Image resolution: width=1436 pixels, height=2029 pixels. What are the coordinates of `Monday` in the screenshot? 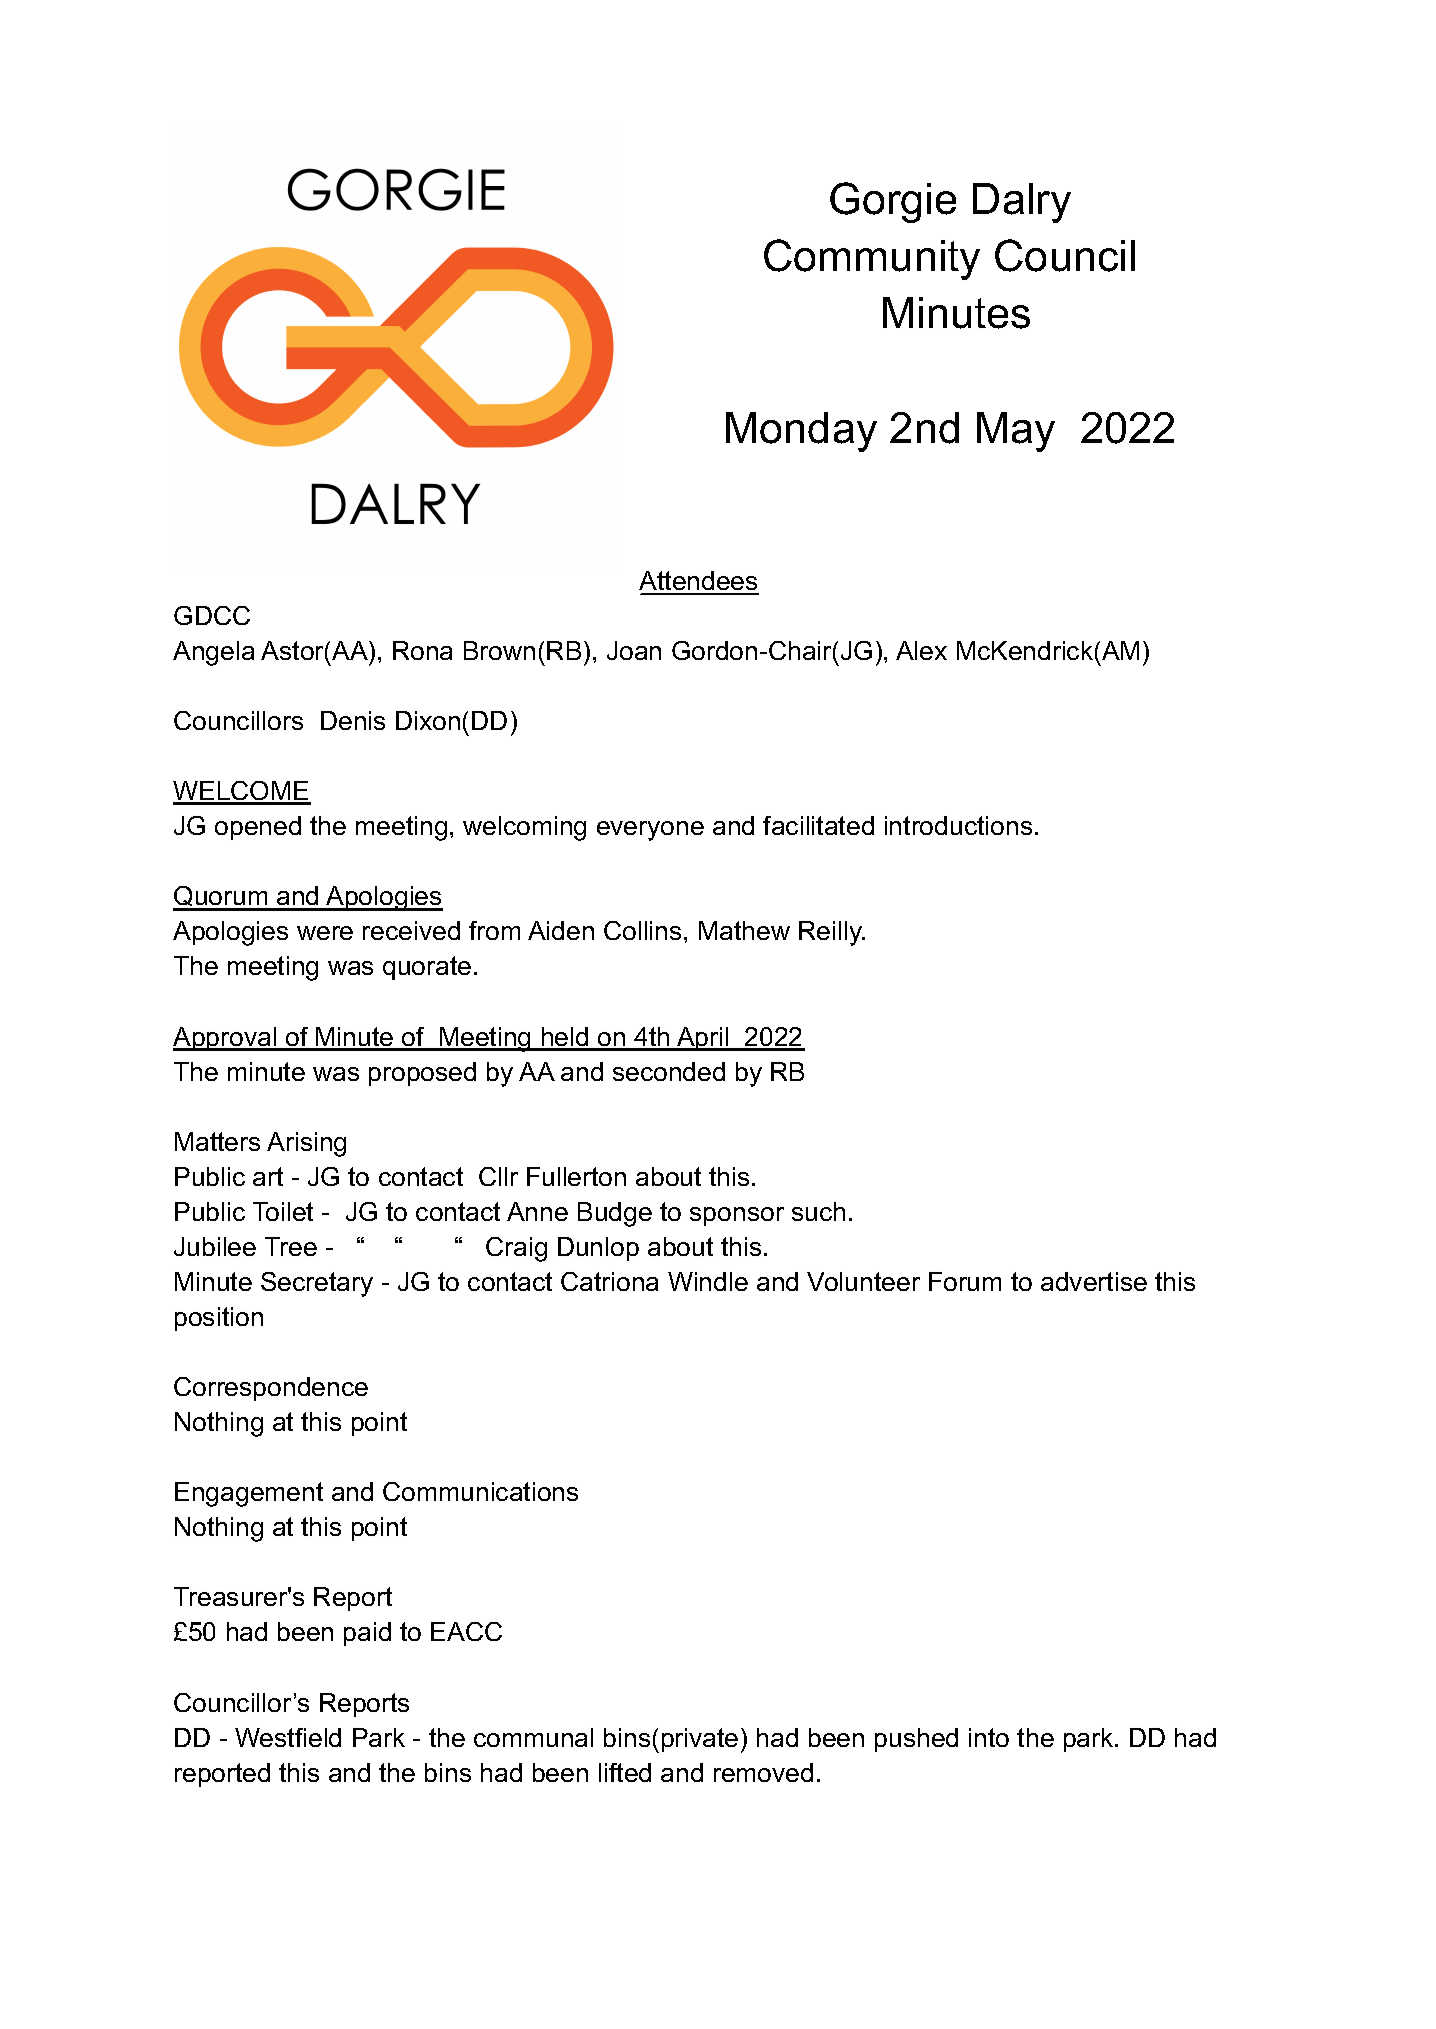 It's located at (801, 432).
